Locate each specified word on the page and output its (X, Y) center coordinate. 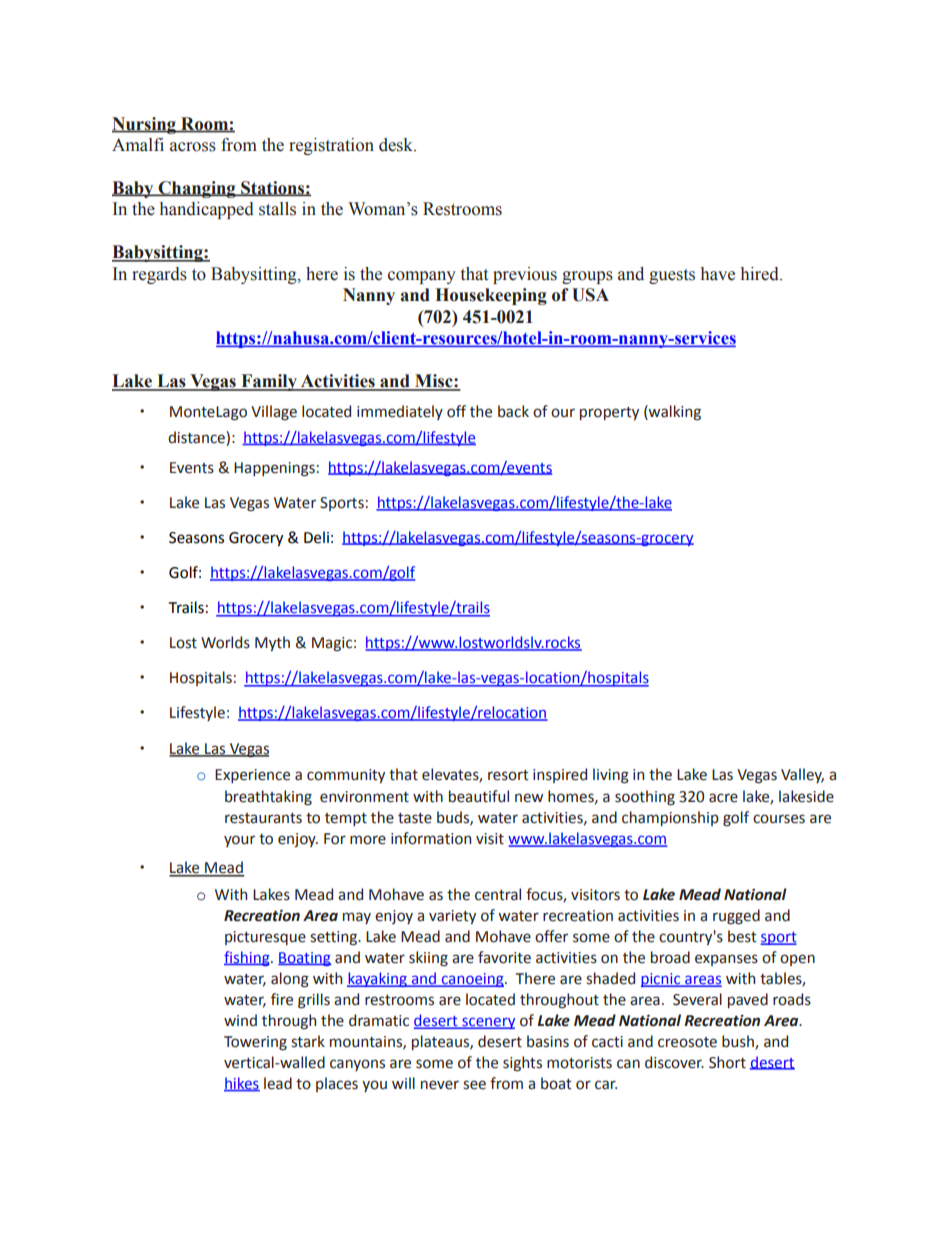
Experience (252, 776)
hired (761, 274)
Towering (255, 1043)
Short (727, 1062)
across (193, 147)
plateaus (441, 1042)
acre (723, 798)
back (513, 411)
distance (197, 438)
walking (674, 413)
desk (397, 145)
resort (508, 775)
